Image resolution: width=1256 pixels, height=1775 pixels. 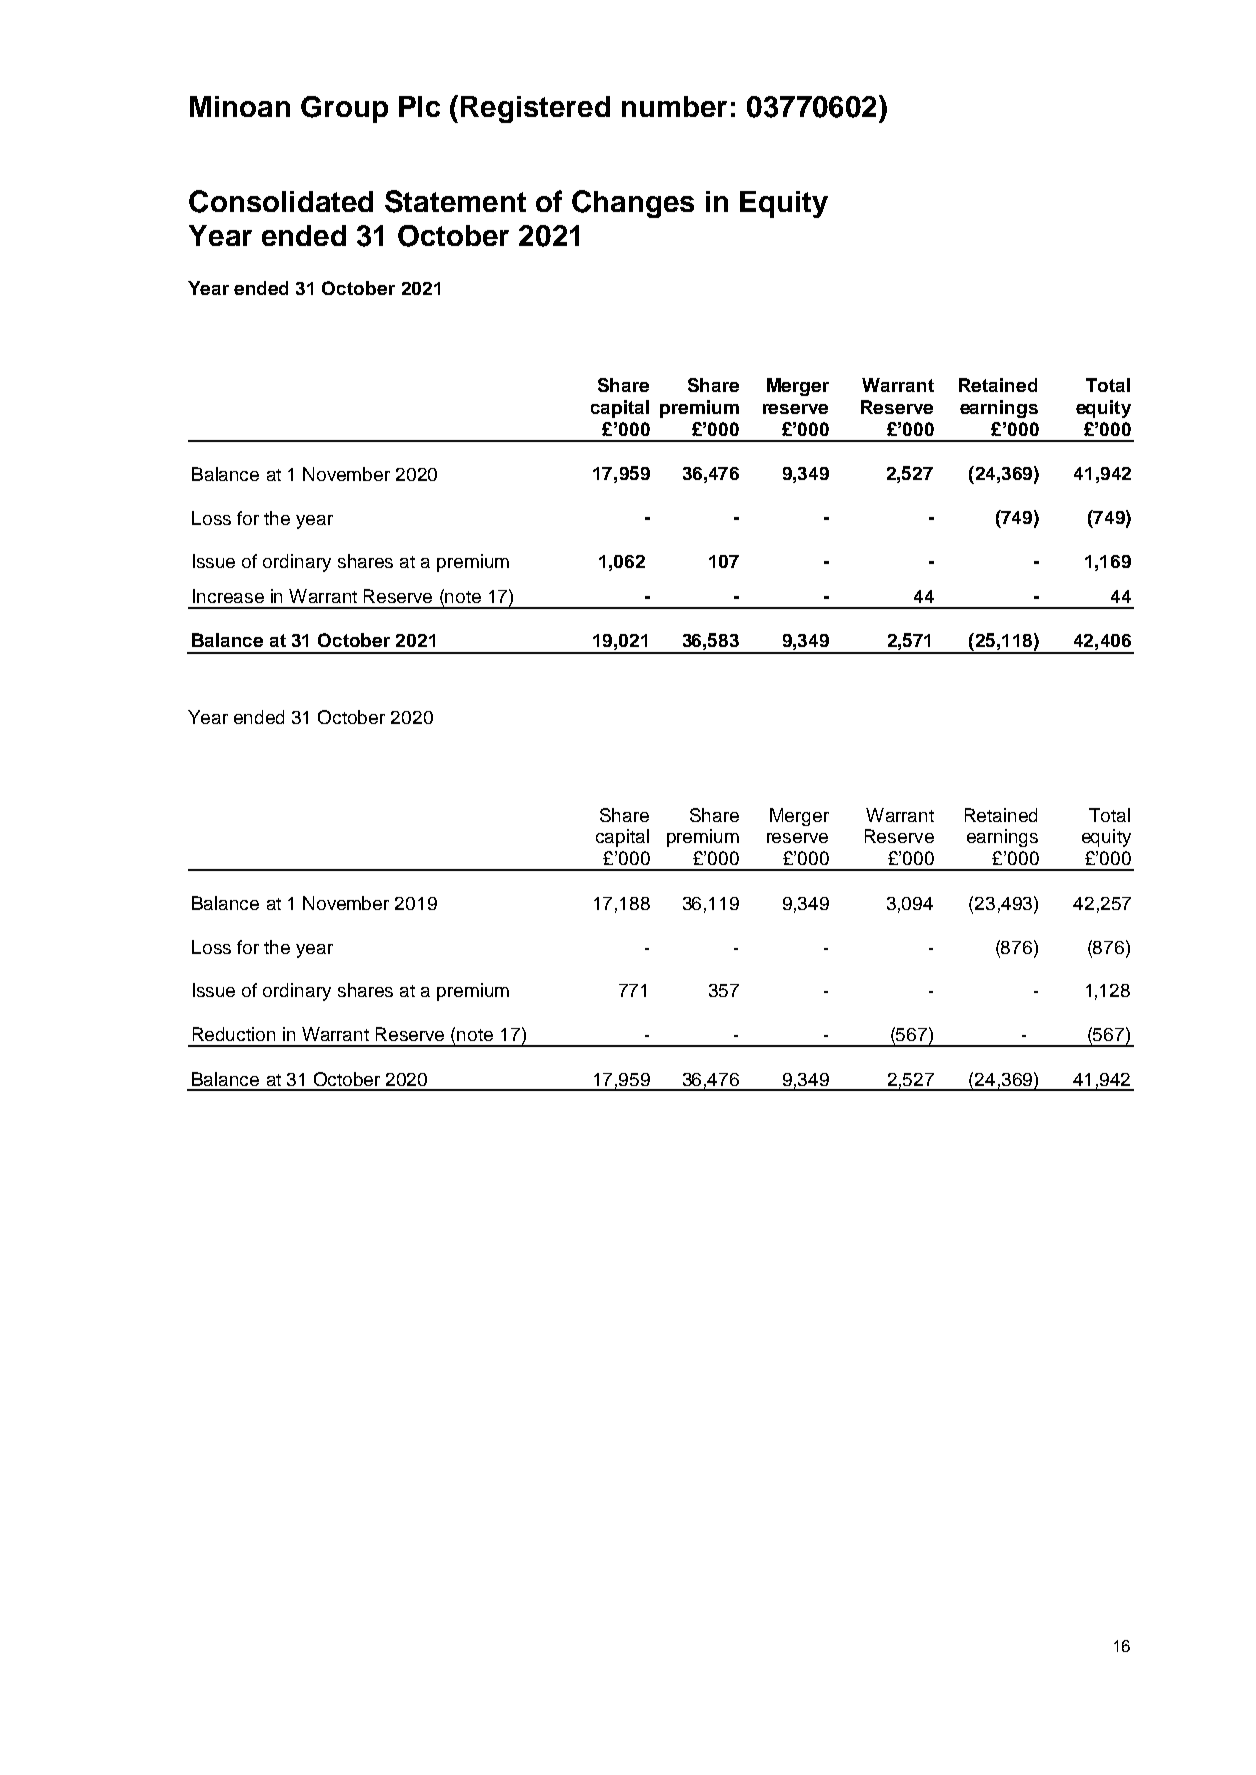 I want to click on number, so click(x=674, y=106).
